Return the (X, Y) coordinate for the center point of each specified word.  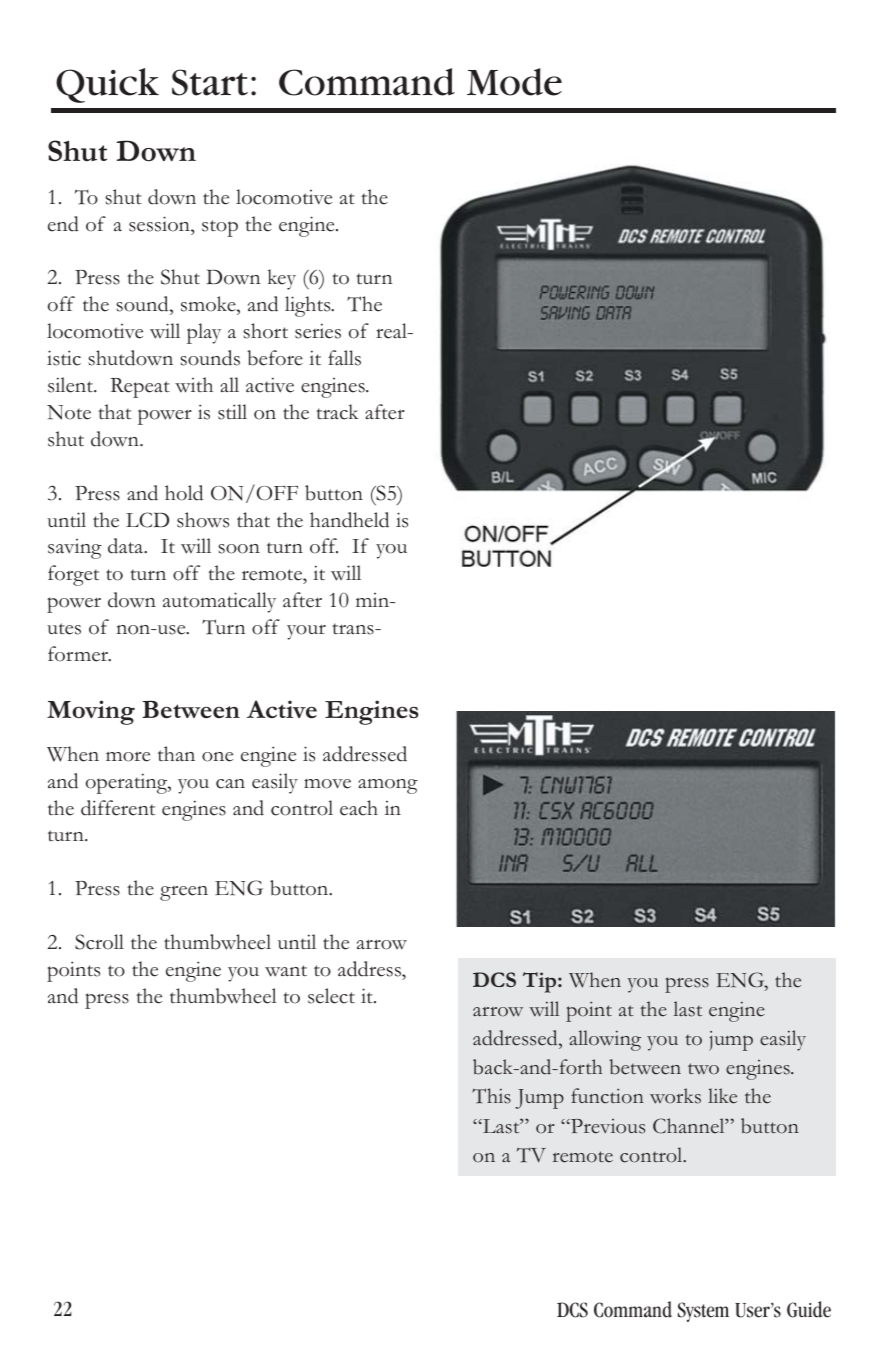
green (184, 893)
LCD (147, 520)
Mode (514, 82)
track (337, 412)
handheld (349, 520)
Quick (107, 85)
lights (309, 306)
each (359, 808)
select (331, 996)
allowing (605, 1040)
